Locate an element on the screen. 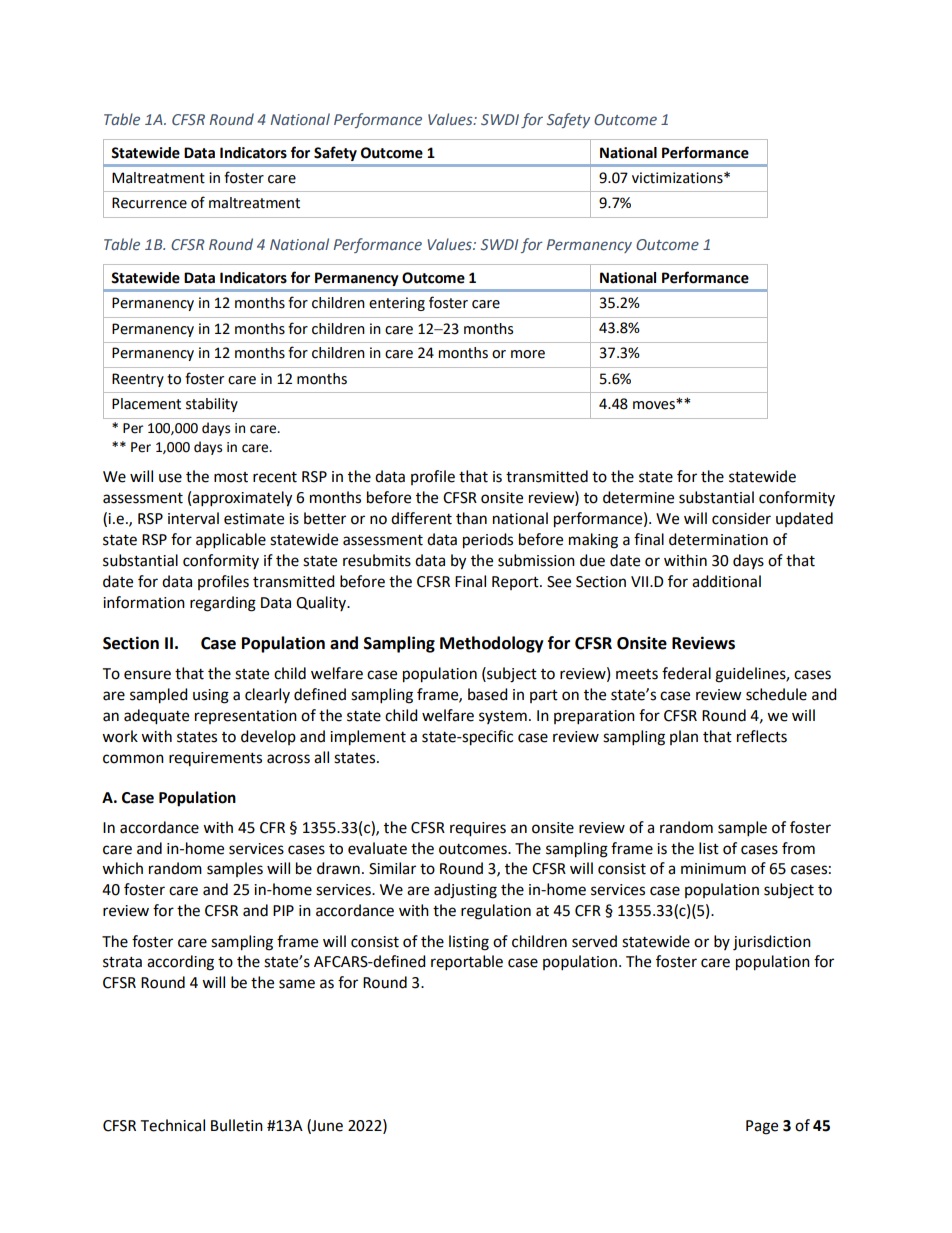  using is located at coordinates (211, 696).
